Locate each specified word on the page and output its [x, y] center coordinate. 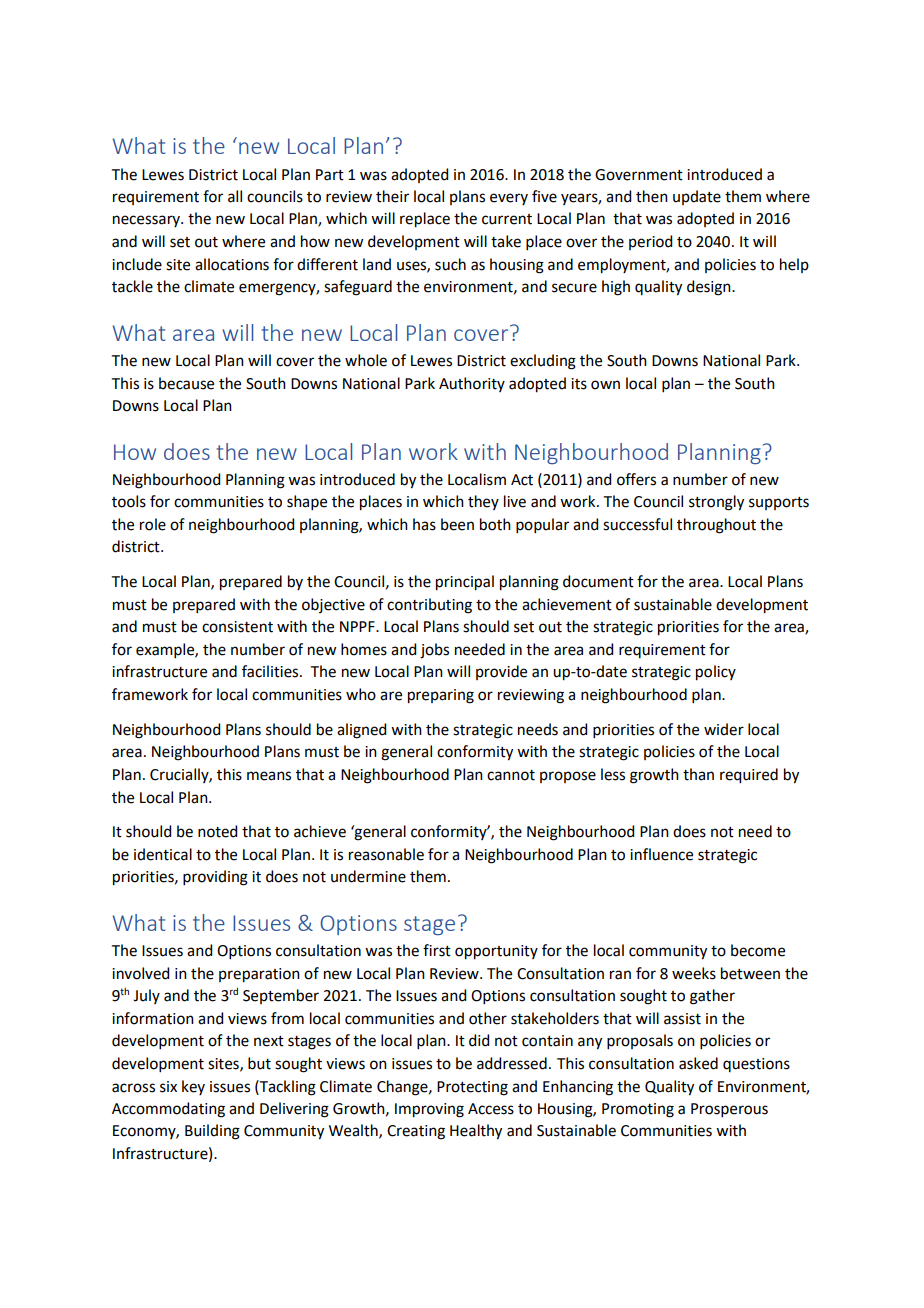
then [652, 196]
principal [465, 583]
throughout [716, 526]
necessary [147, 221]
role [153, 524]
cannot [511, 775]
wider [724, 729]
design [710, 288]
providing [215, 878]
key [193, 1087]
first [437, 950]
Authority [472, 384]
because [186, 383]
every [509, 199]
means [269, 776]
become [758, 950]
